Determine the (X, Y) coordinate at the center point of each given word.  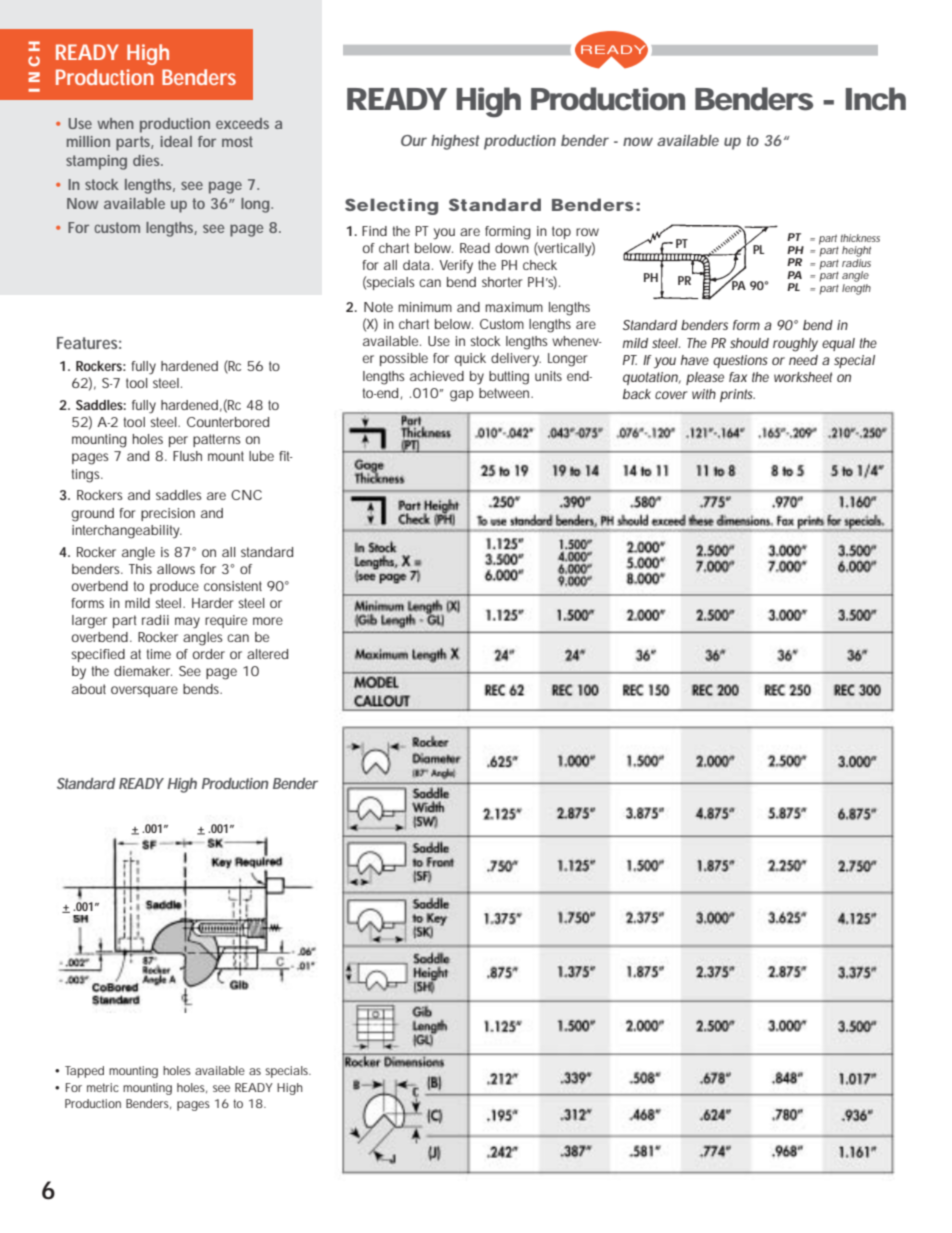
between (506, 393)
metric (103, 1087)
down (512, 248)
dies (148, 160)
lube (261, 456)
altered (267, 654)
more (268, 621)
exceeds (242, 123)
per (178, 441)
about (89, 689)
